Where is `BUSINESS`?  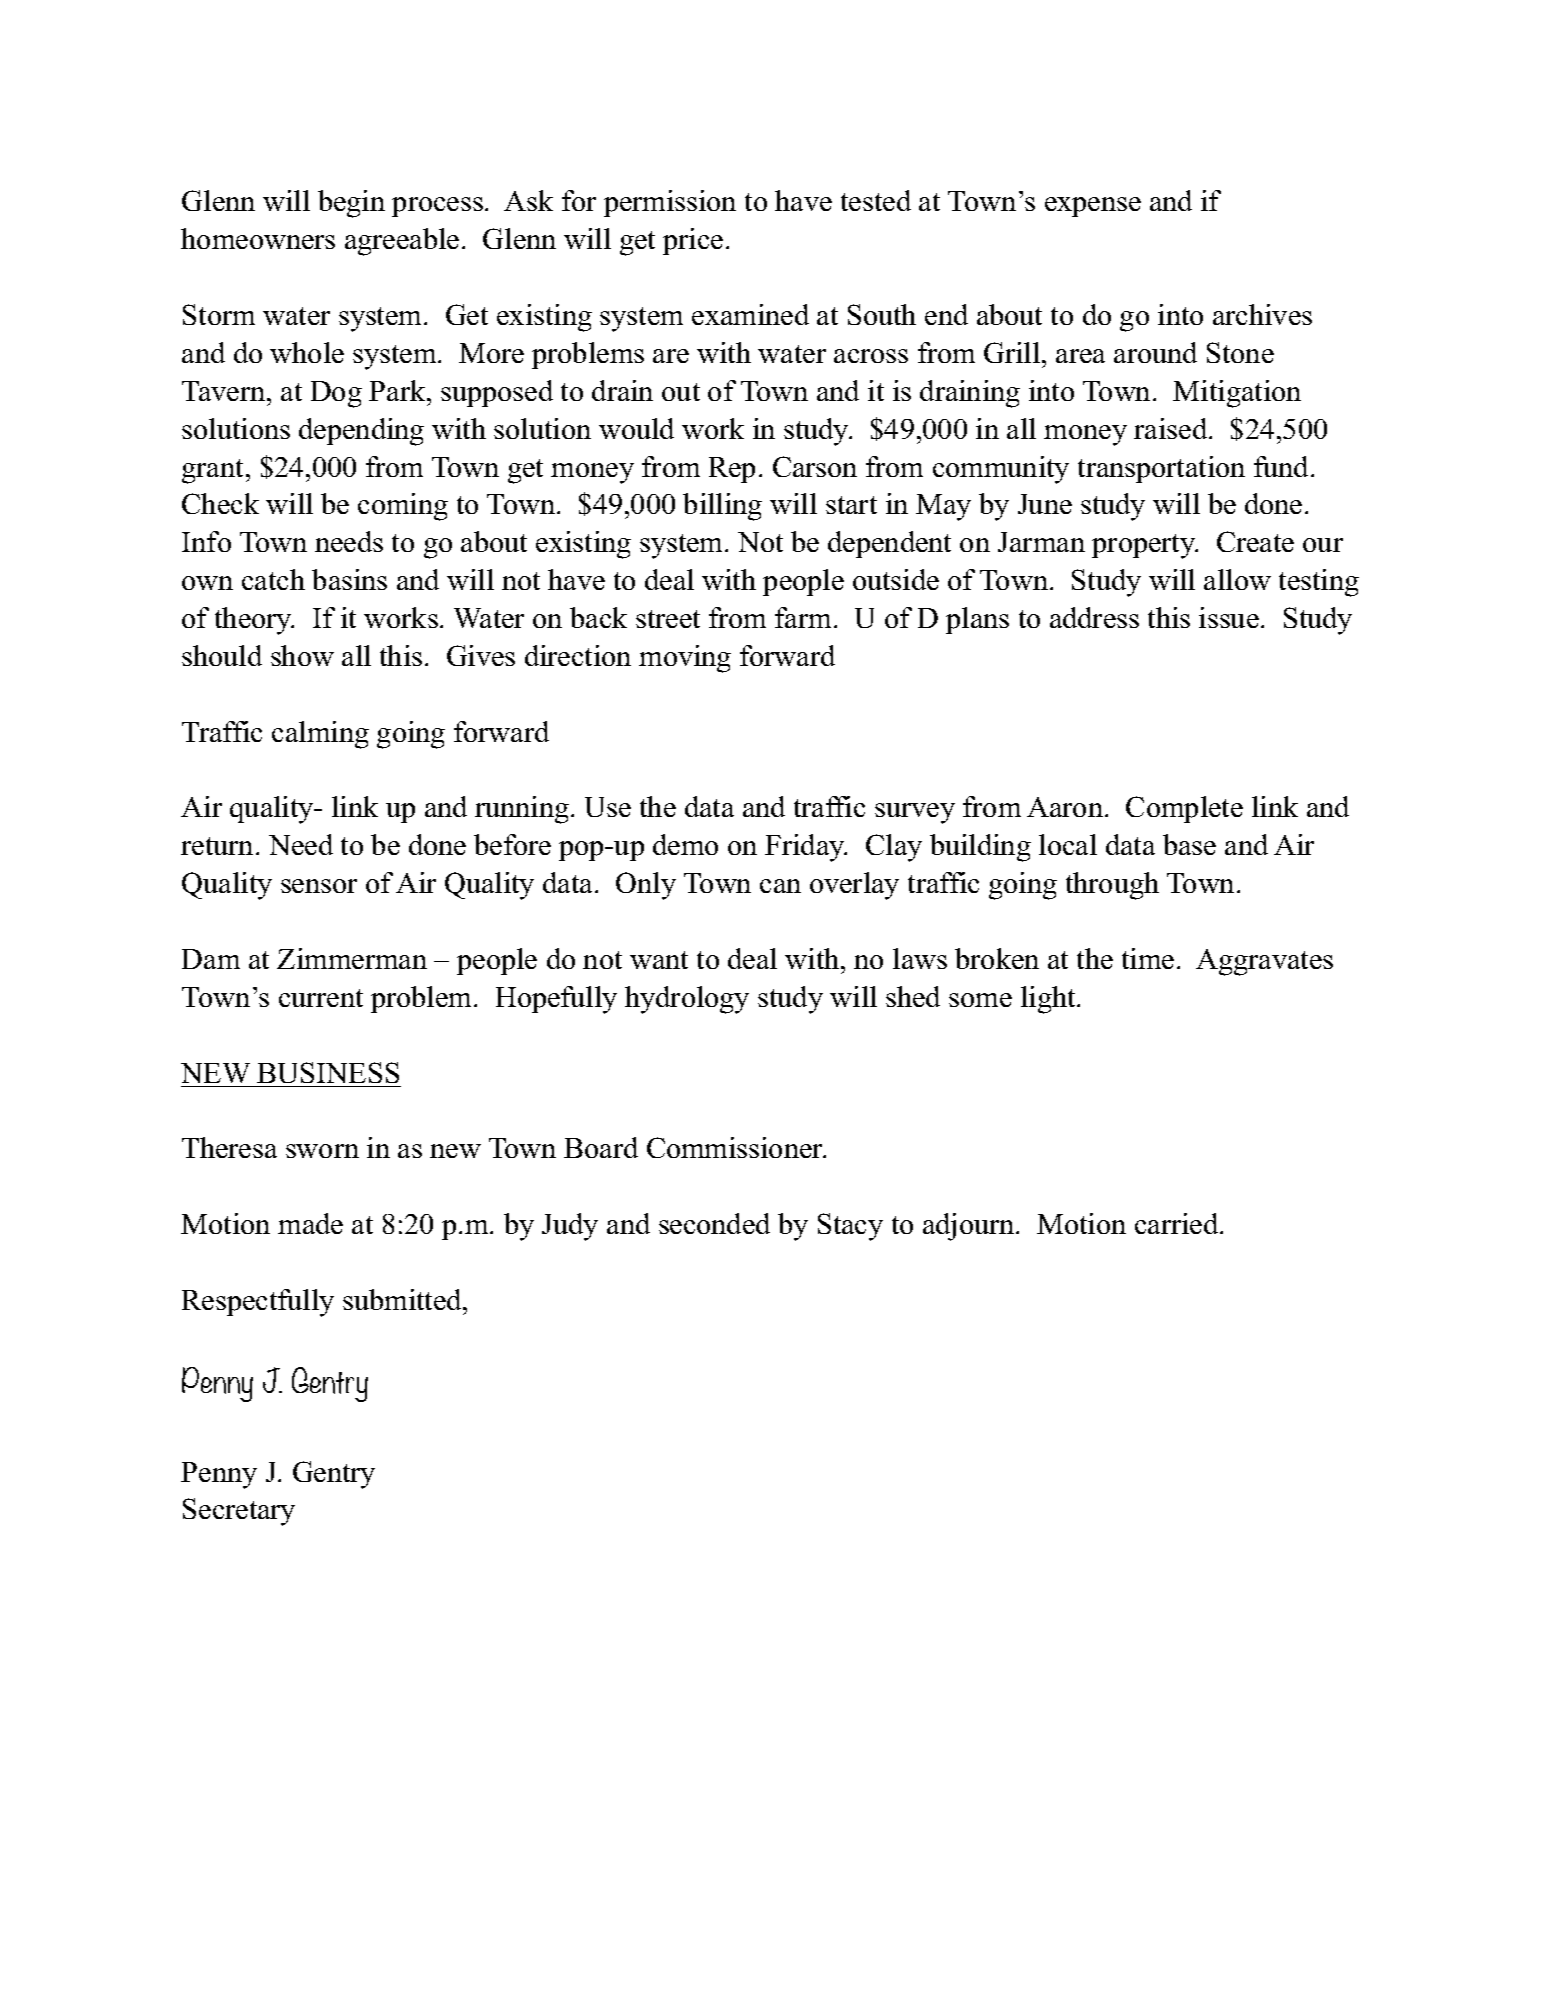
BUSINESS is located at coordinates (328, 1072).
